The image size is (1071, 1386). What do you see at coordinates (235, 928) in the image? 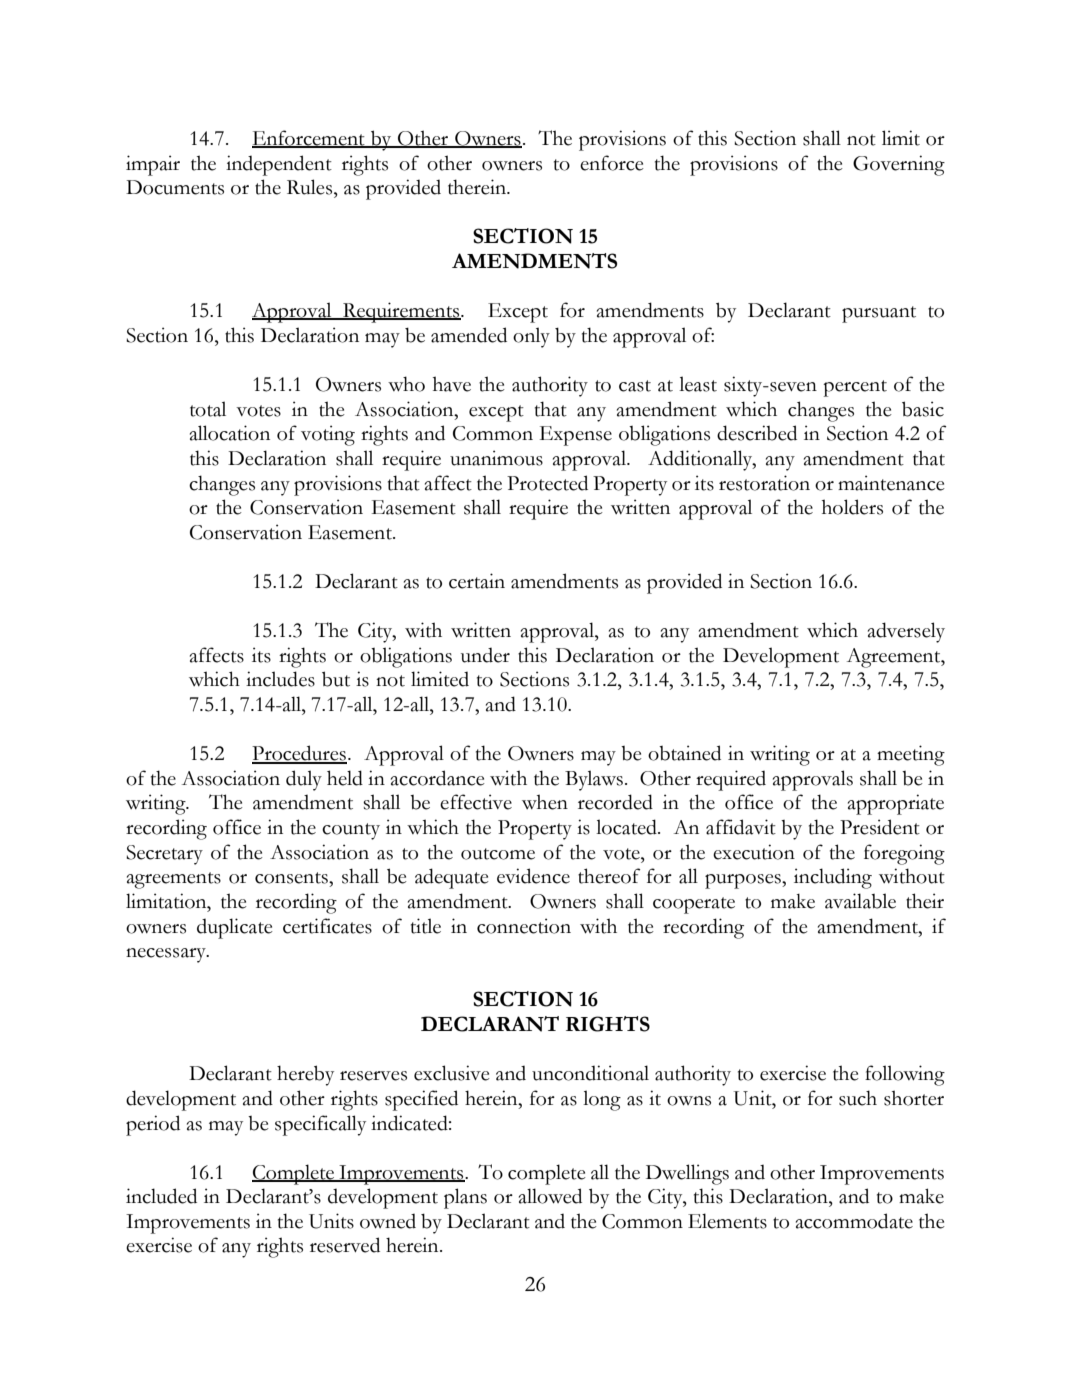
I see `duplicate` at bounding box center [235, 928].
